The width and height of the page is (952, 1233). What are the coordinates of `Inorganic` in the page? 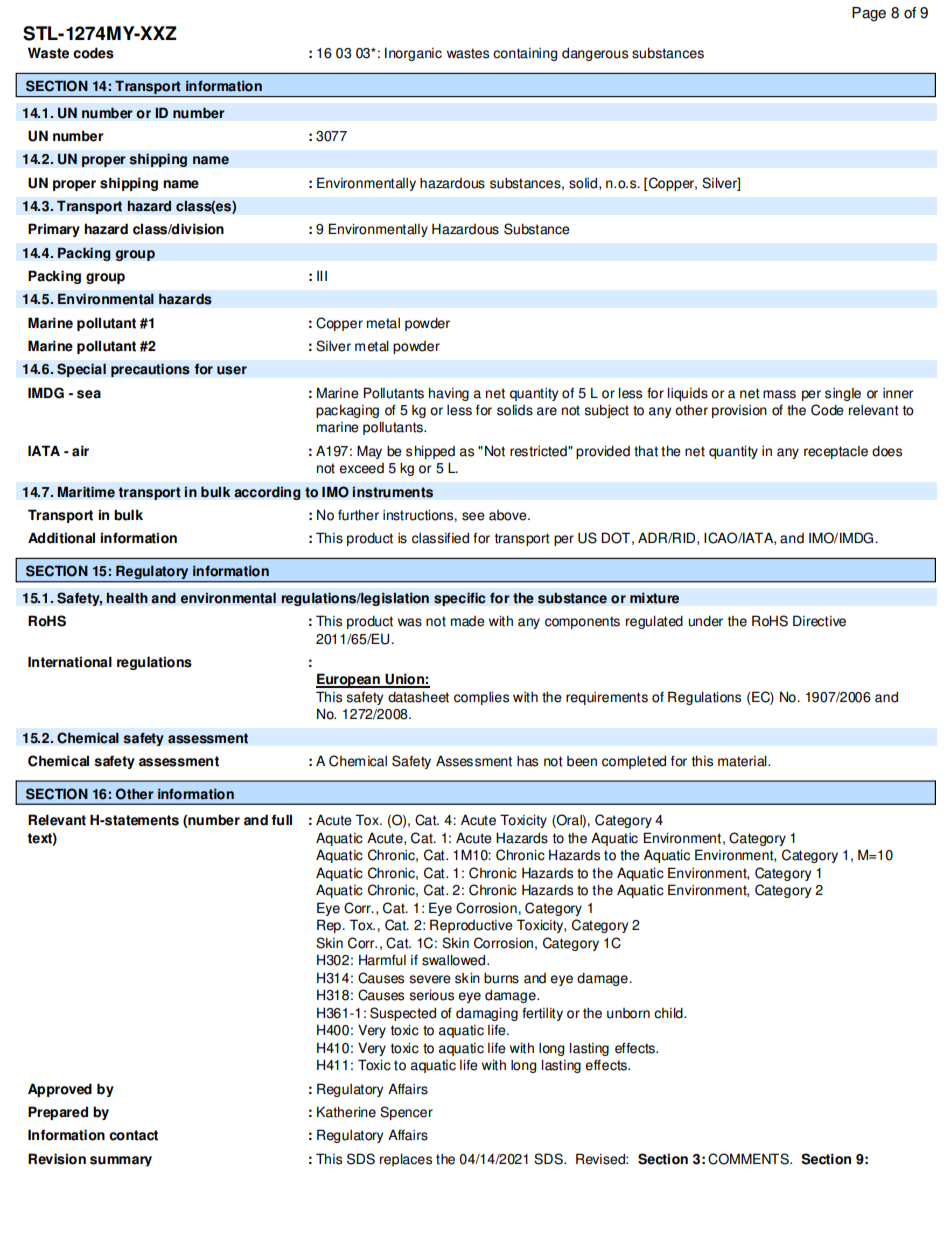 It's located at (413, 54).
